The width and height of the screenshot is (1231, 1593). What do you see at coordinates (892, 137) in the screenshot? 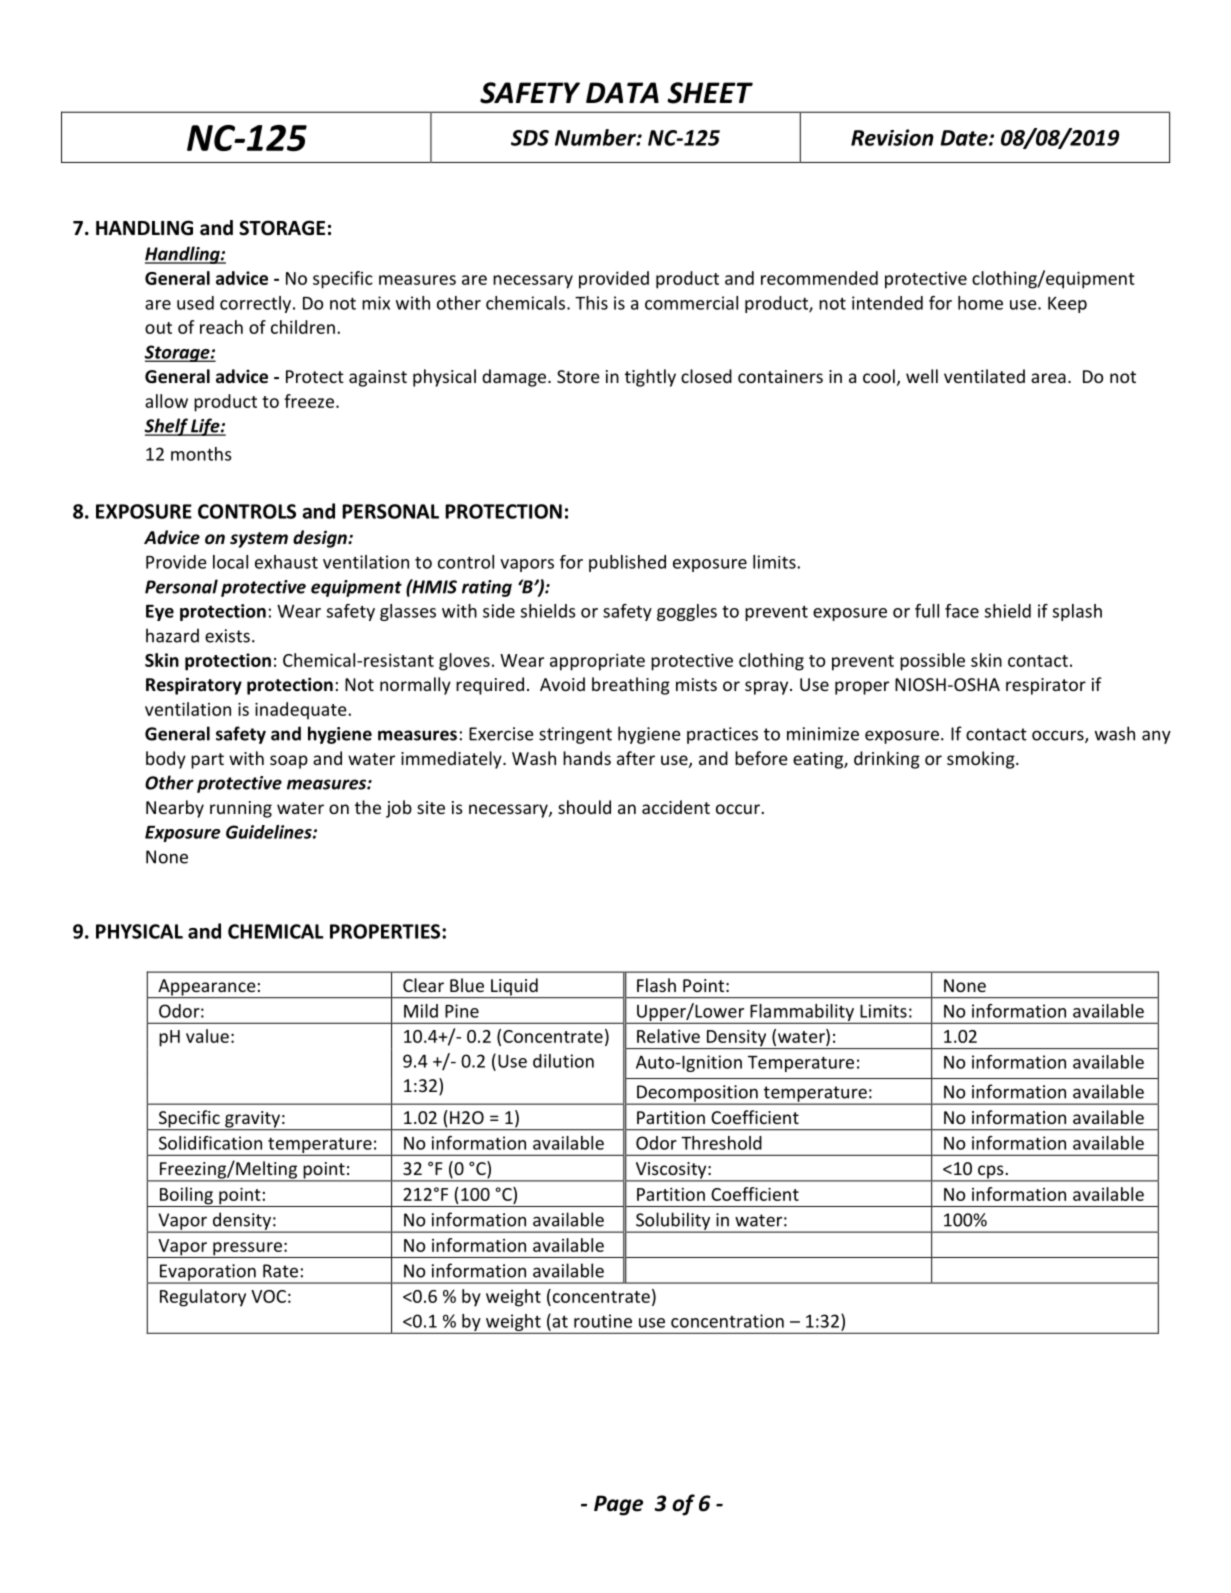
I see `Revision` at bounding box center [892, 137].
